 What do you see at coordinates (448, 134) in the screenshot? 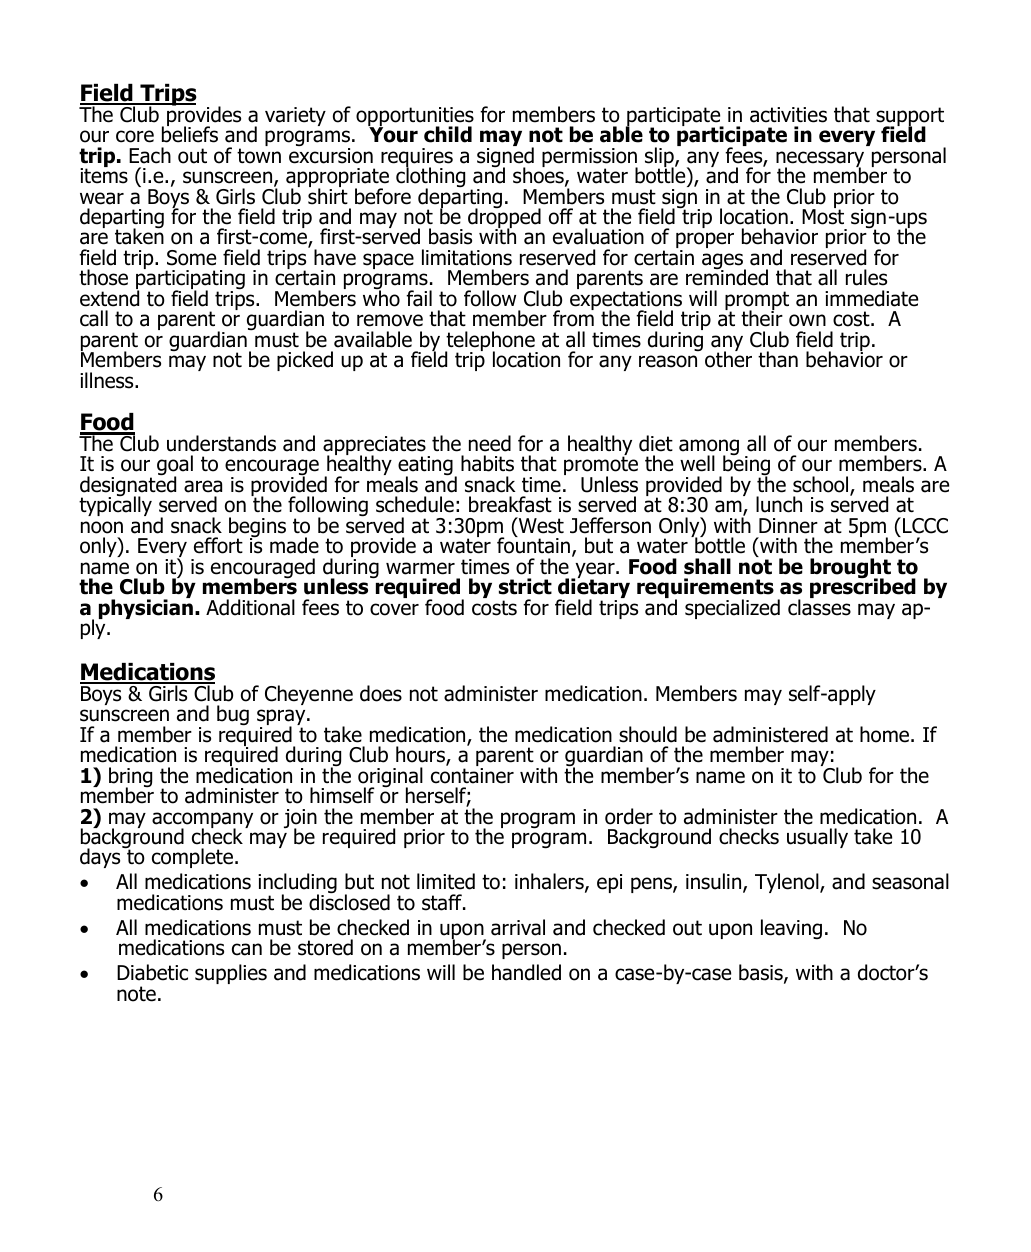
I see `child` at bounding box center [448, 134].
